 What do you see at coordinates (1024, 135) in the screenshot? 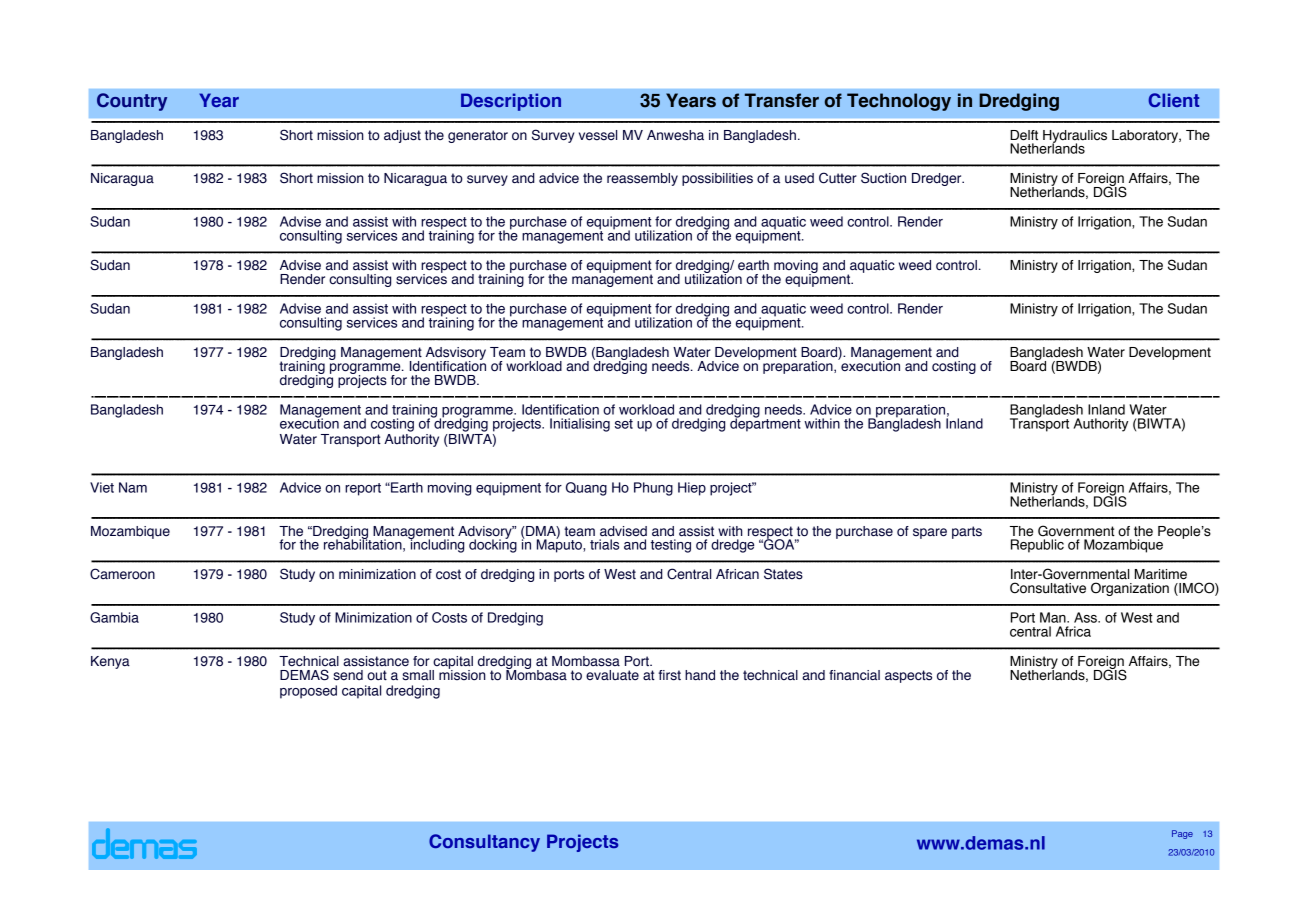
I see `Delft` at bounding box center [1024, 135].
